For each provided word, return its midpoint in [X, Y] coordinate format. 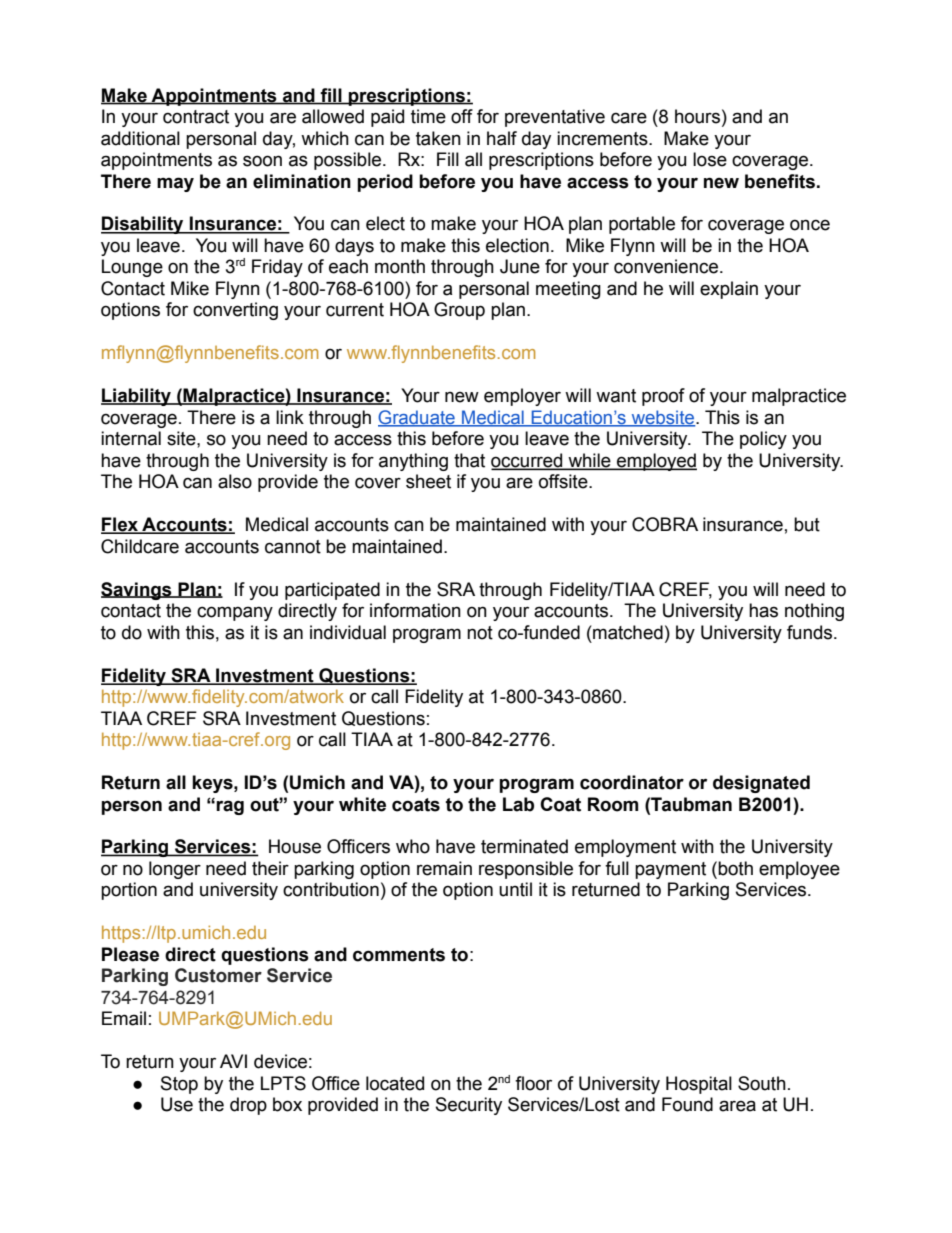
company [235, 613]
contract [196, 117]
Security [469, 1106]
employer [522, 397]
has [763, 610]
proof [663, 397]
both [735, 868]
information [415, 610]
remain [444, 868]
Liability [137, 397]
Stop [179, 1085]
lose [710, 159]
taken [438, 138]
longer [175, 870]
